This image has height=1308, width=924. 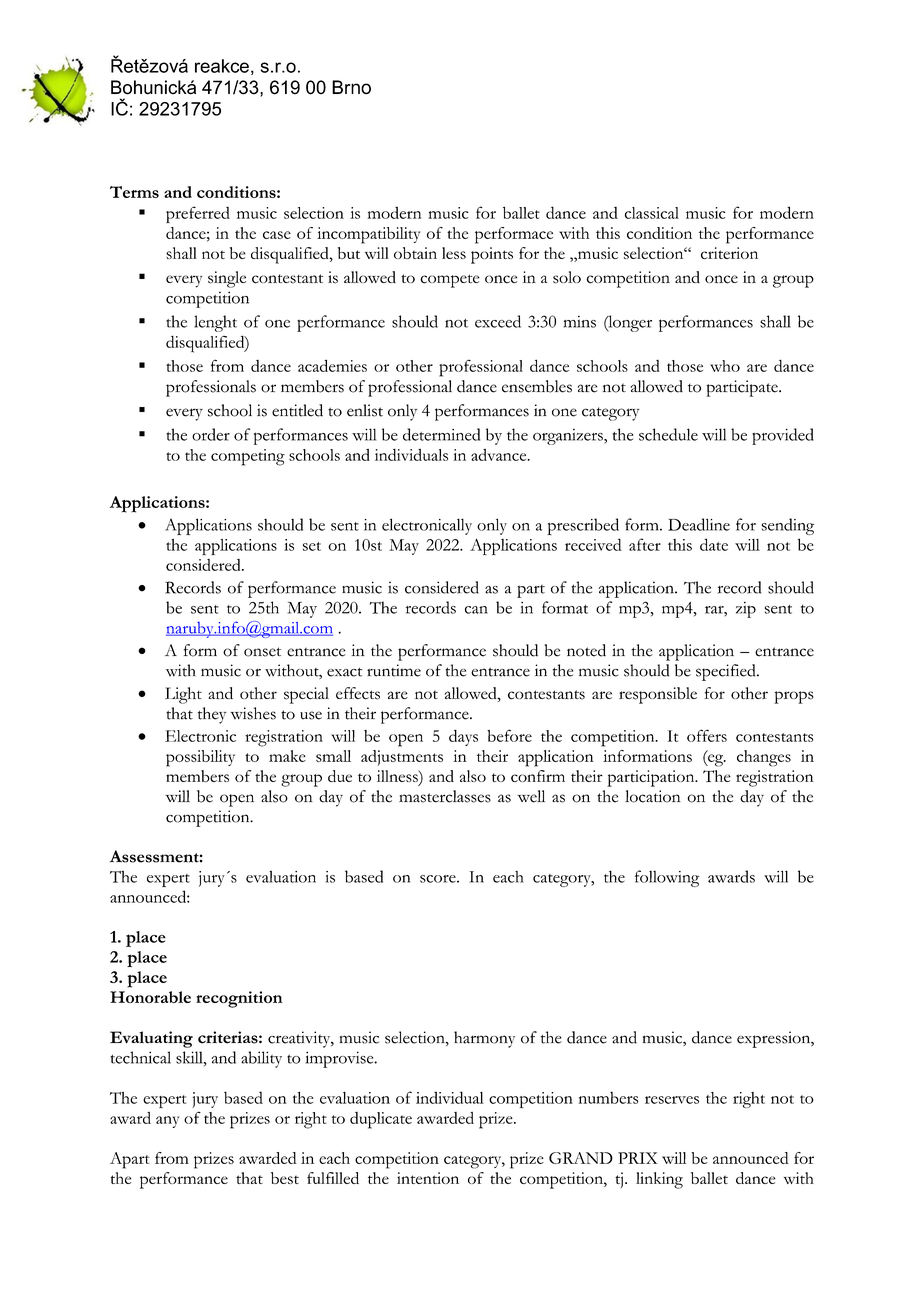 I want to click on Brno, so click(x=351, y=87).
